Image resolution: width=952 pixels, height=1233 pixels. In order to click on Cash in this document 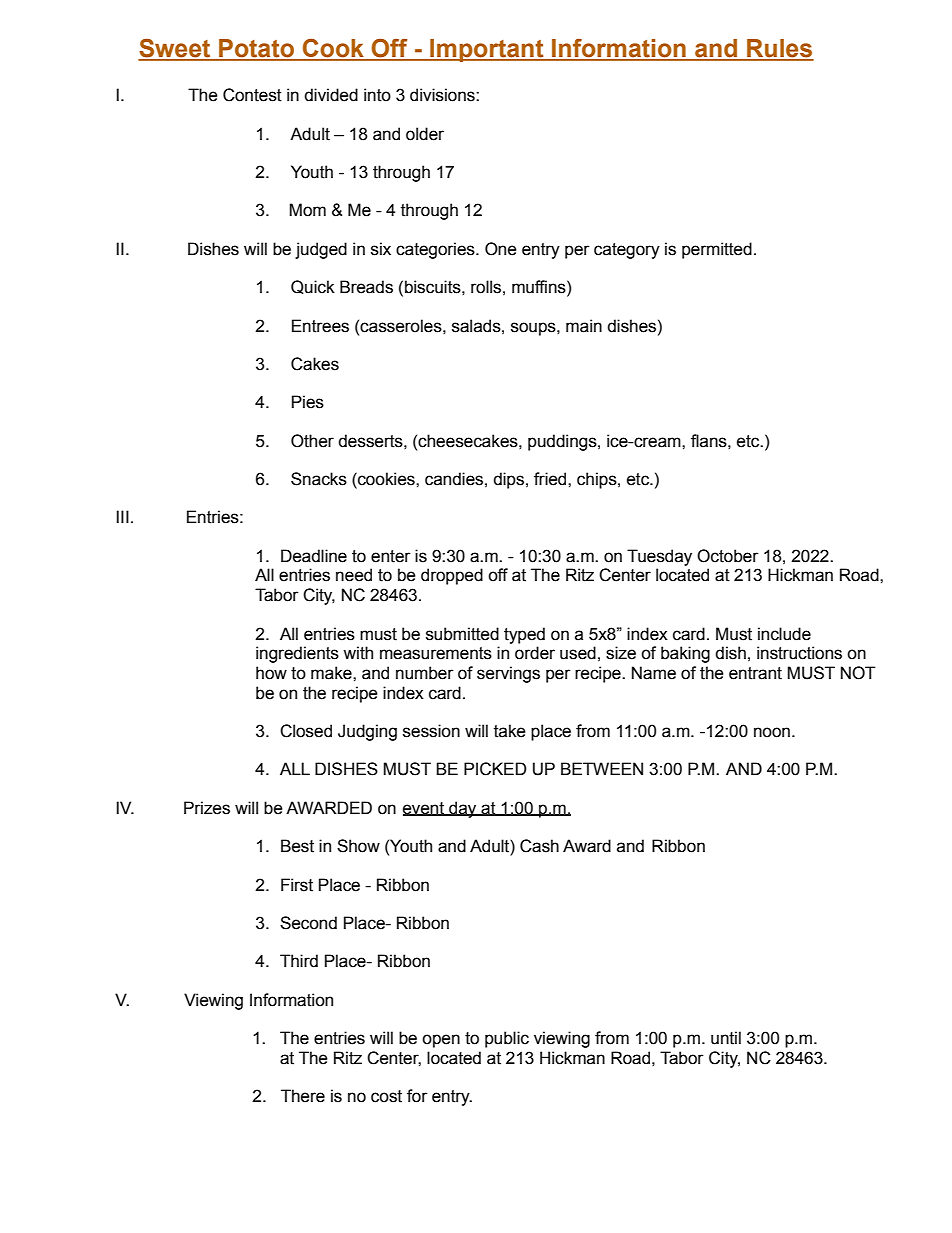, I will do `click(539, 846)`.
